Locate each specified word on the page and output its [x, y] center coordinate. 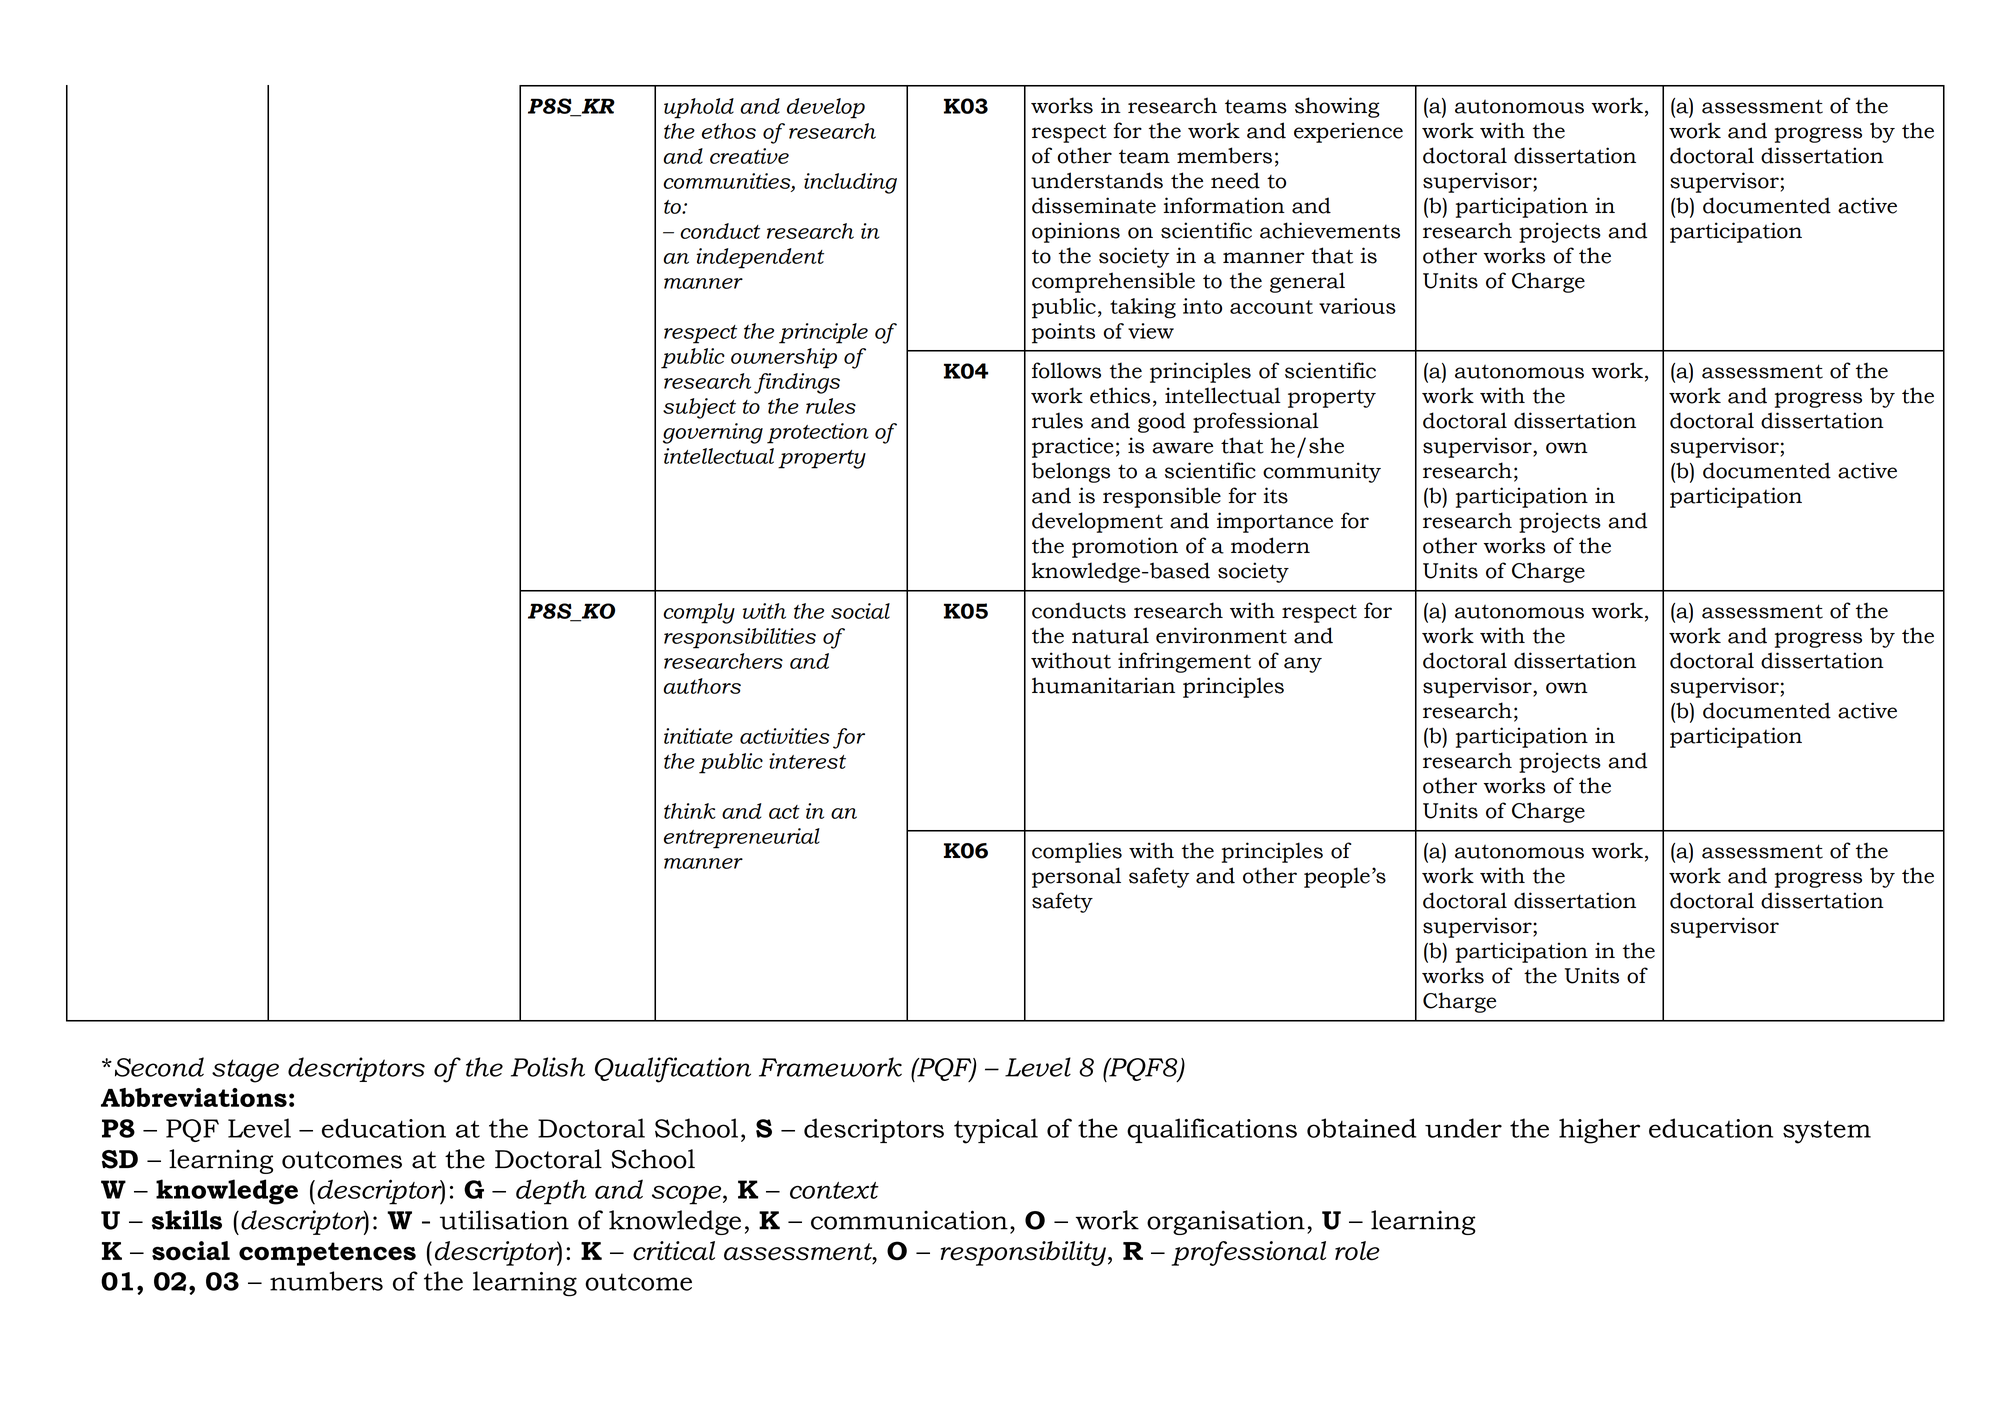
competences [327, 1254]
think [690, 811]
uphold [699, 108]
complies [1077, 852]
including [850, 183]
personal [1076, 877]
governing [713, 433]
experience [1348, 132]
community [1322, 472]
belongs [1071, 472]
